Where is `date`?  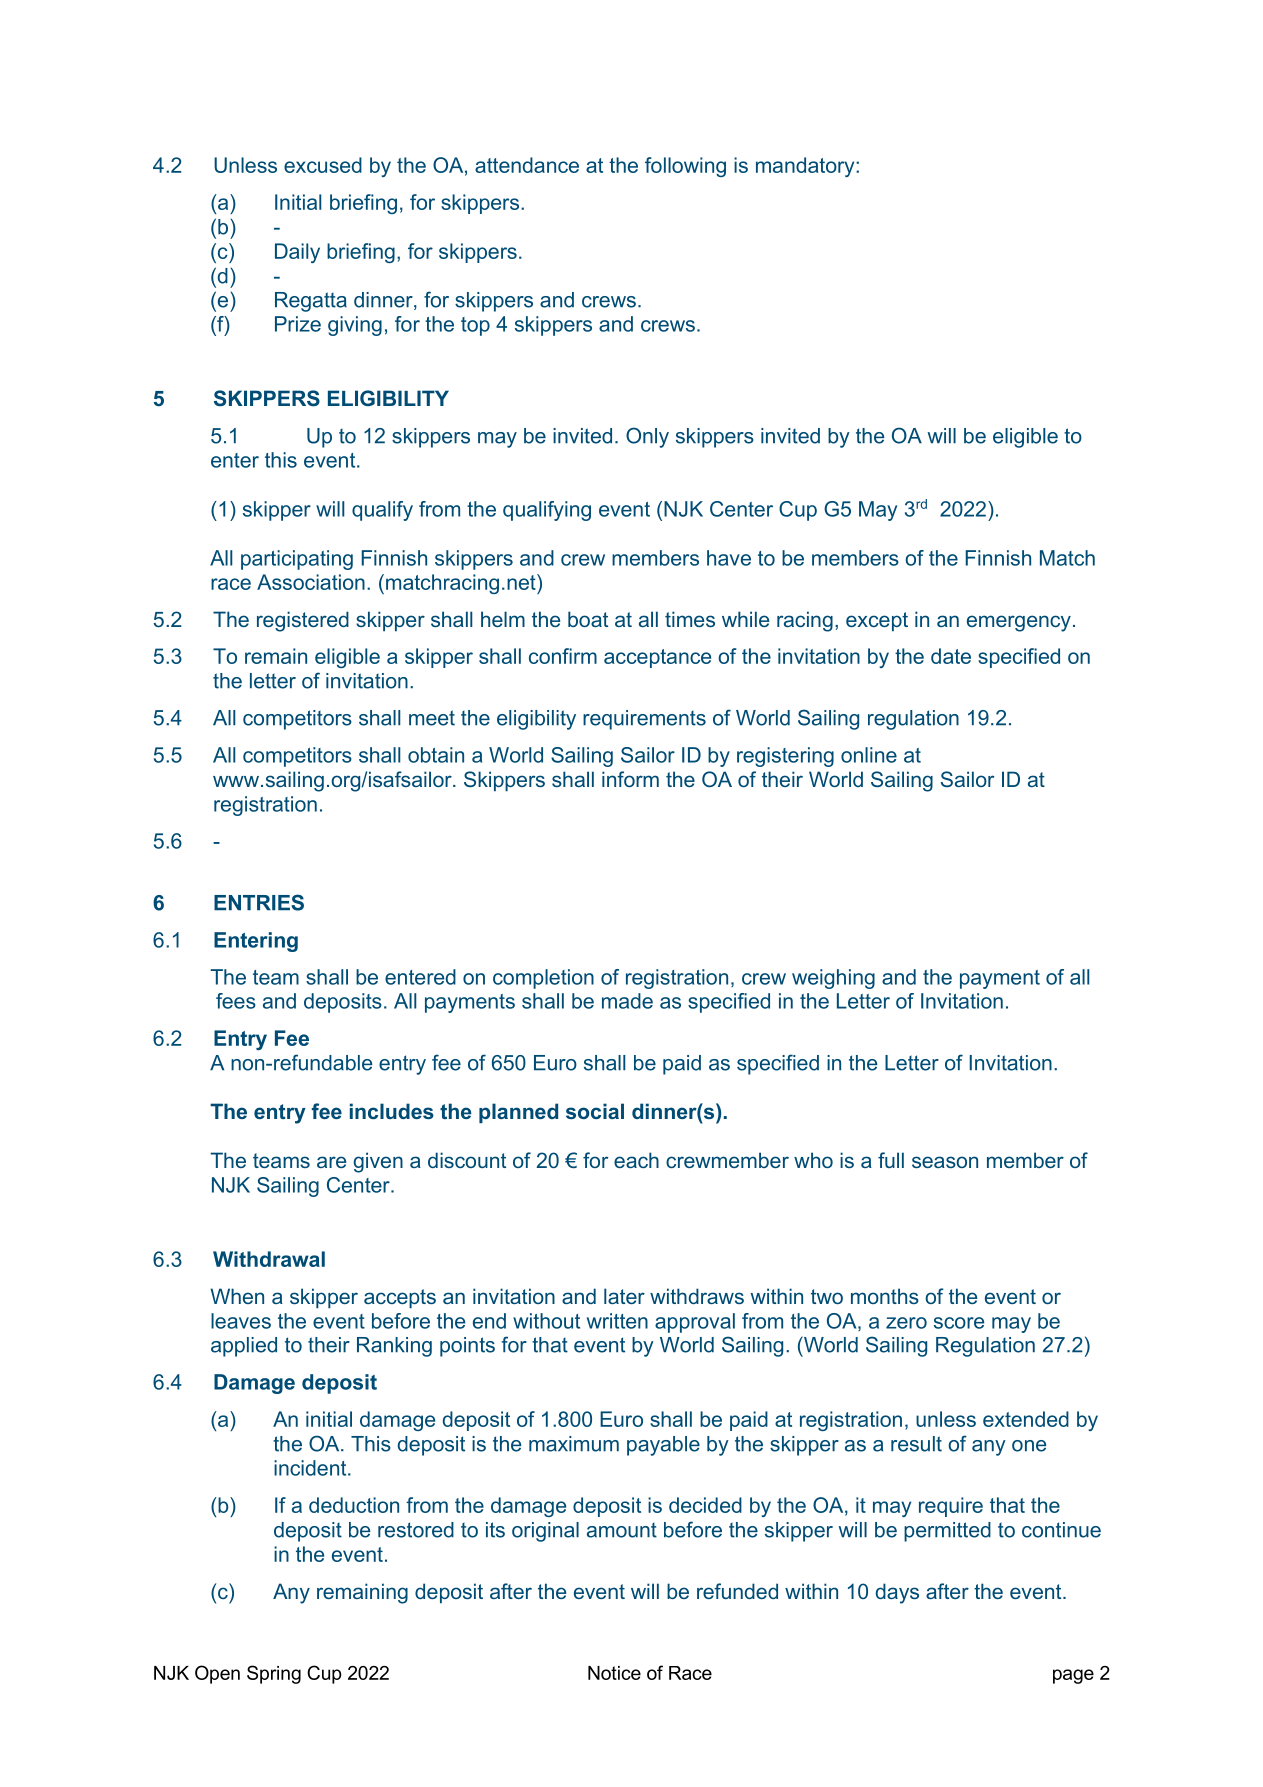 date is located at coordinates (951, 656).
